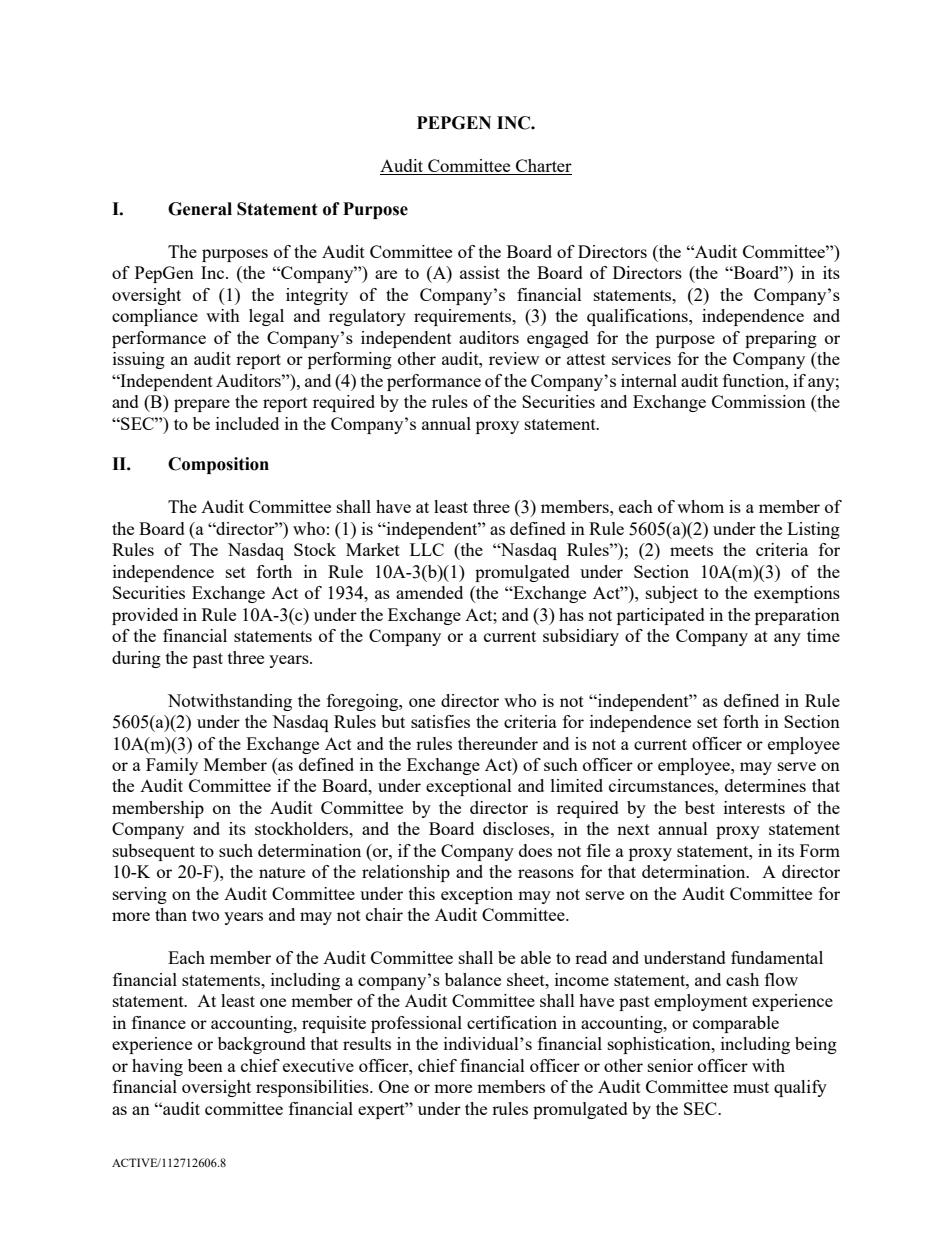 The image size is (952, 1233). Describe the element at coordinates (754, 807) in the page. I see `interests` at that location.
